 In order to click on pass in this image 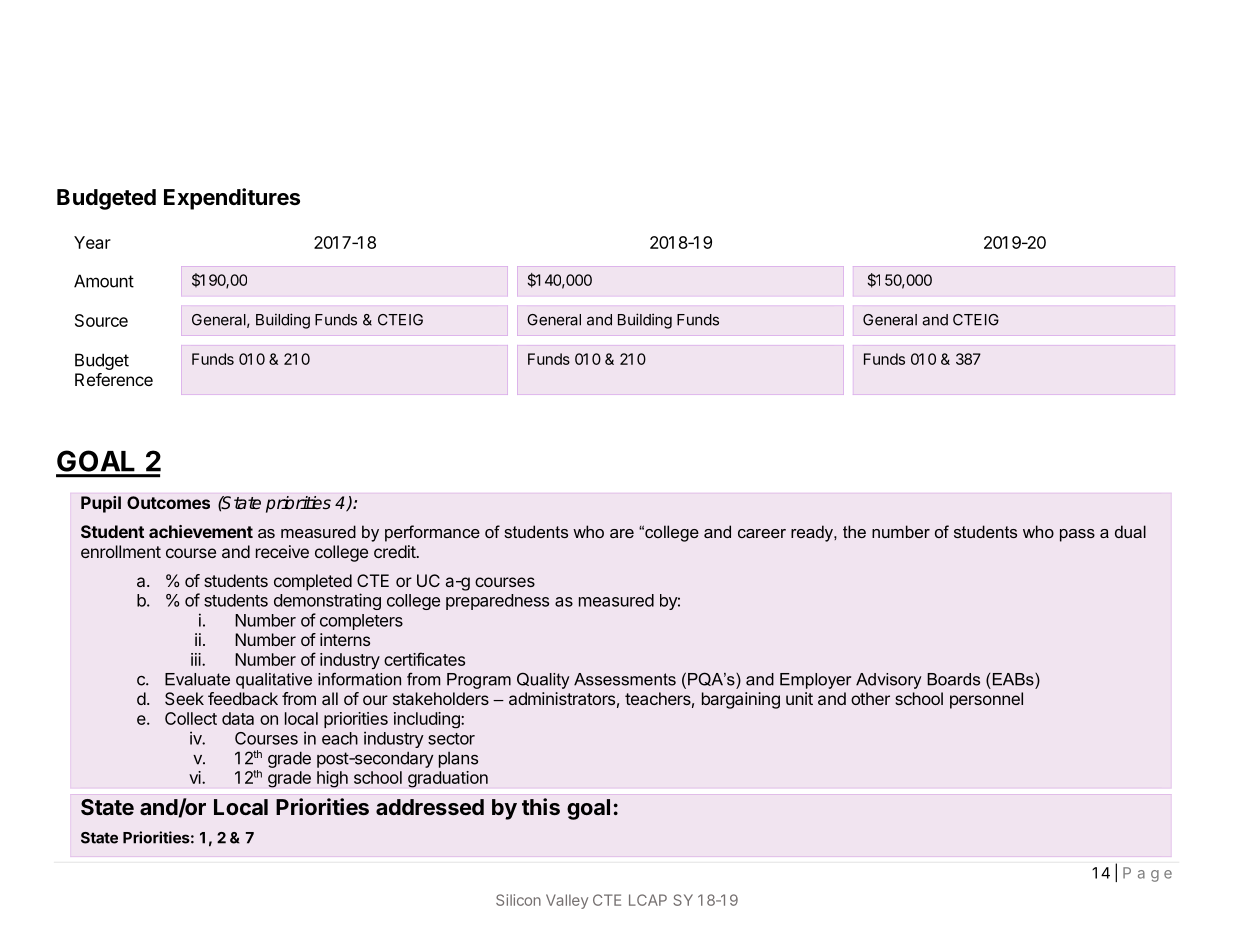, I will do `click(1077, 535)`.
